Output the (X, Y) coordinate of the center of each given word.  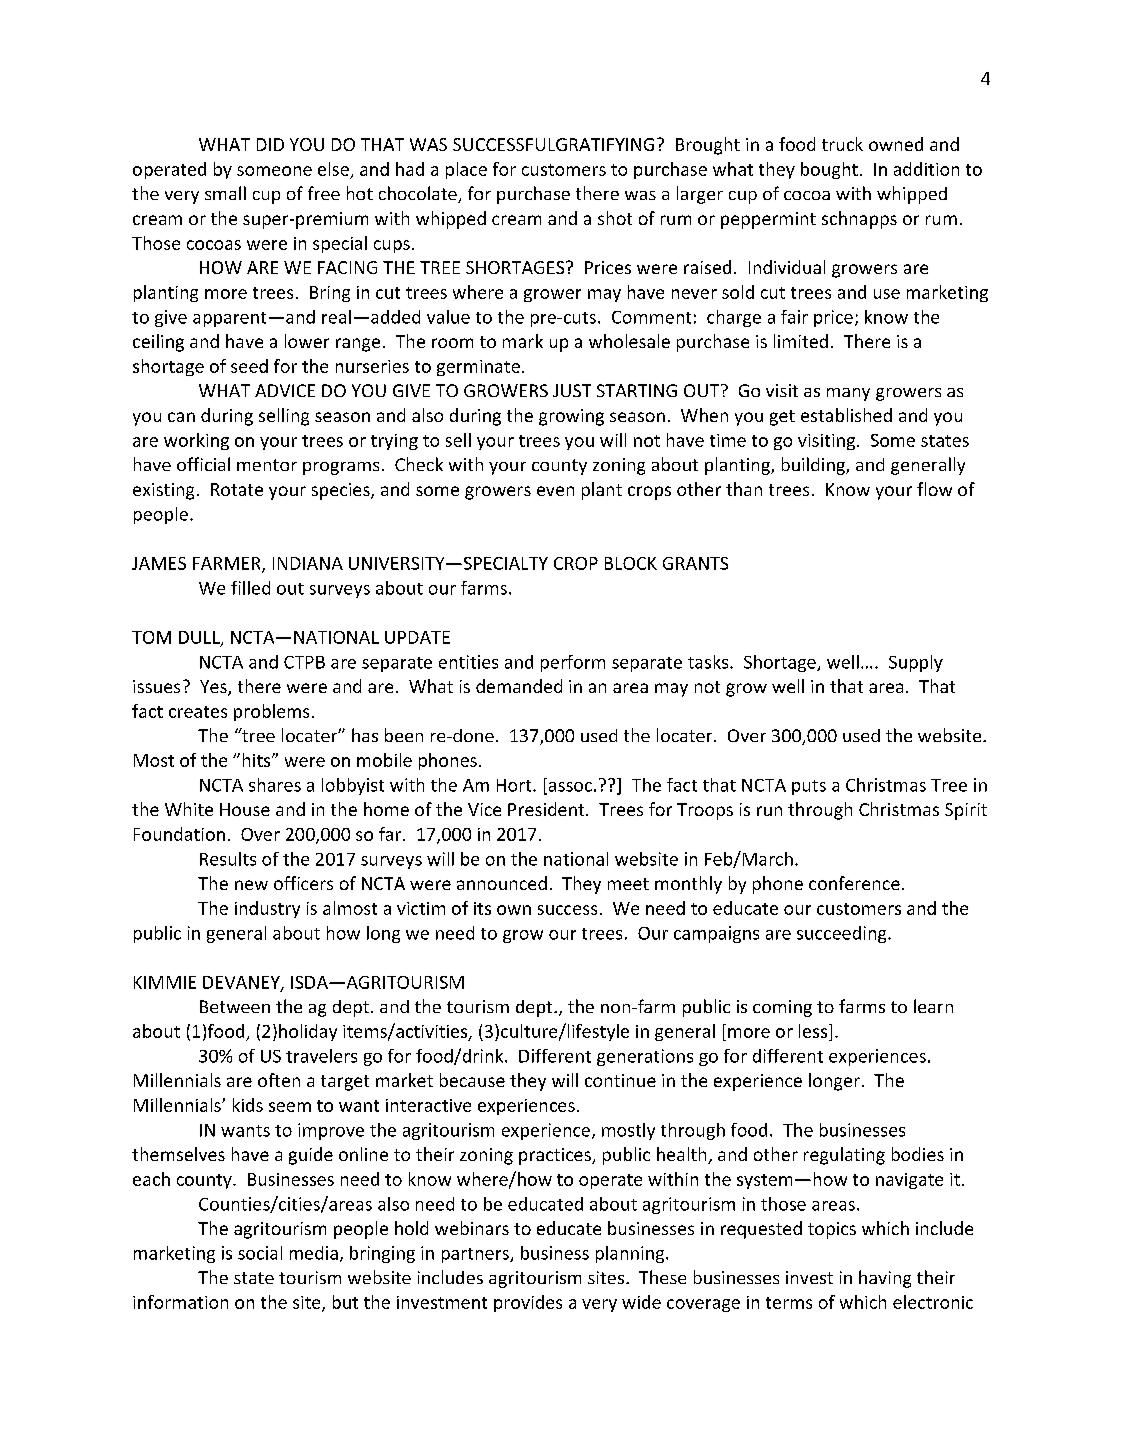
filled (250, 588)
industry (267, 909)
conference (854, 883)
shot (615, 218)
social (260, 1253)
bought (829, 170)
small (225, 193)
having (885, 1279)
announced (502, 883)
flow (934, 489)
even (555, 491)
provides (528, 1303)
